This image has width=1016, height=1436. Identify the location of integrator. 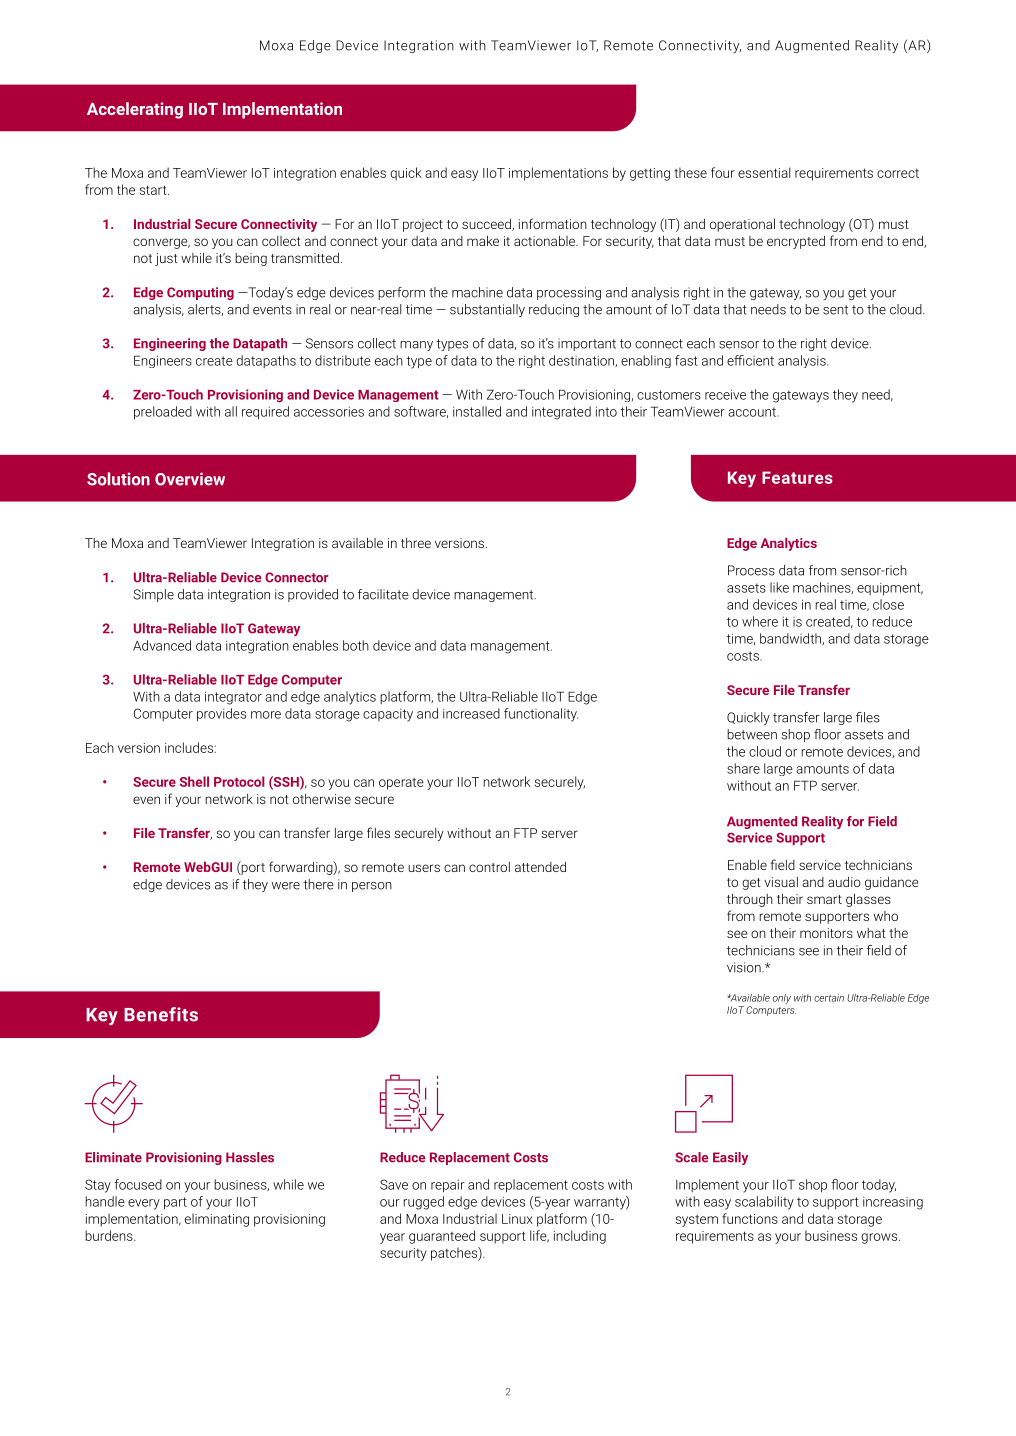
(233, 698).
